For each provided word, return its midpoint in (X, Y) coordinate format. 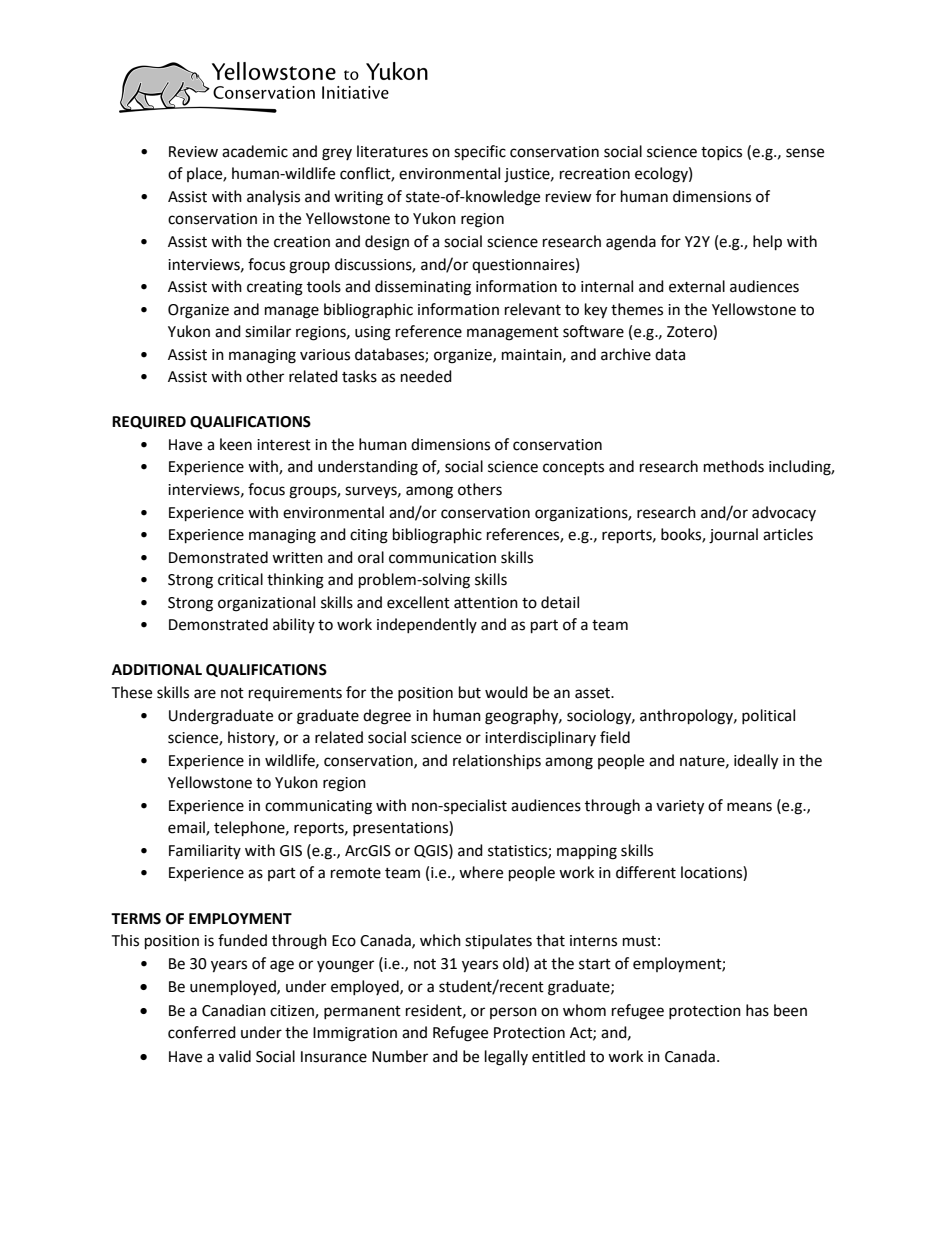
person (513, 1013)
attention (486, 603)
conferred (202, 1032)
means (749, 807)
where (481, 872)
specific (480, 153)
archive (626, 354)
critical (240, 579)
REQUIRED (149, 422)
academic (255, 151)
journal (733, 536)
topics (721, 153)
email (187, 828)
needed (426, 376)
